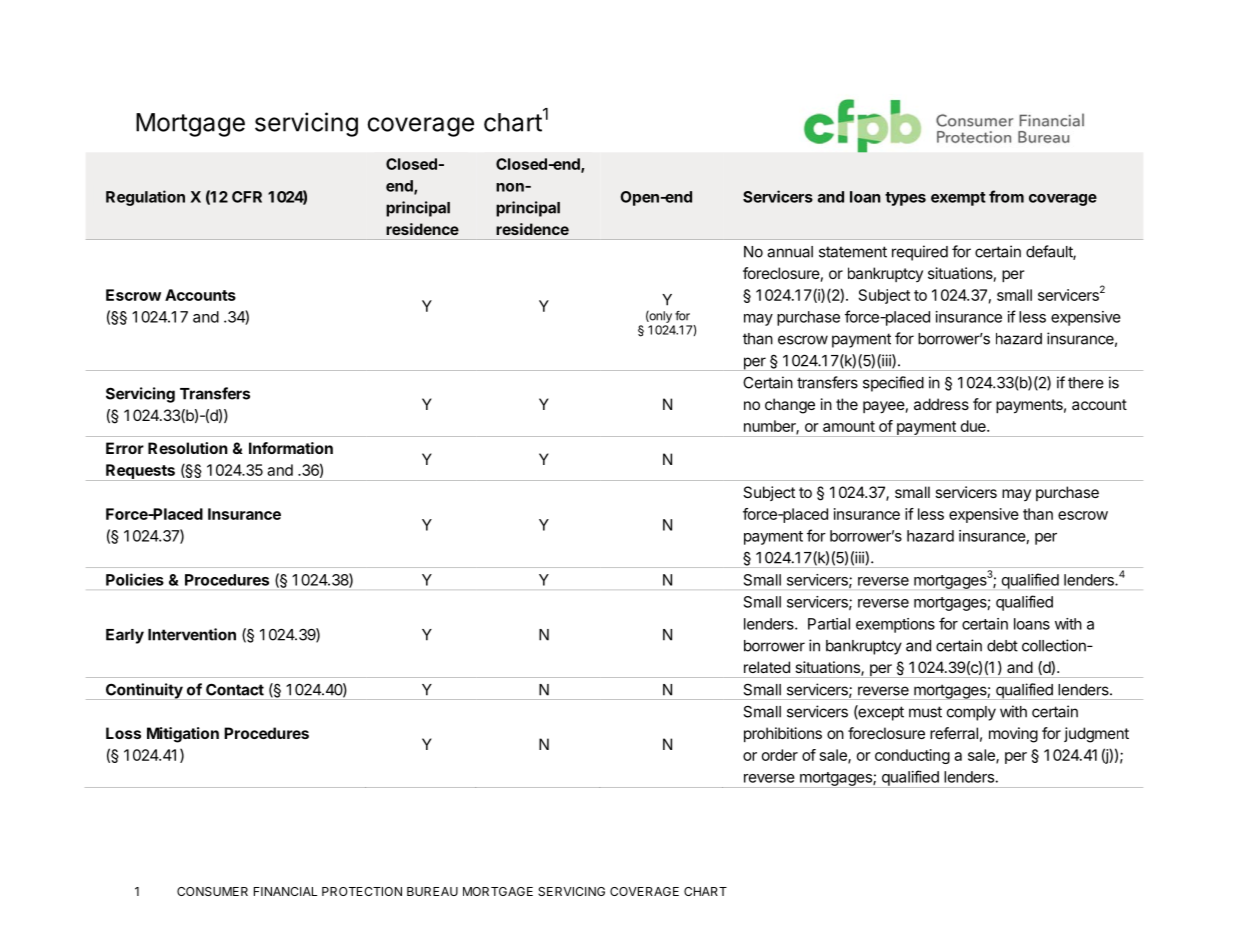 The image size is (1233, 952). Describe the element at coordinates (829, 624) in the screenshot. I see `Partial` at that location.
